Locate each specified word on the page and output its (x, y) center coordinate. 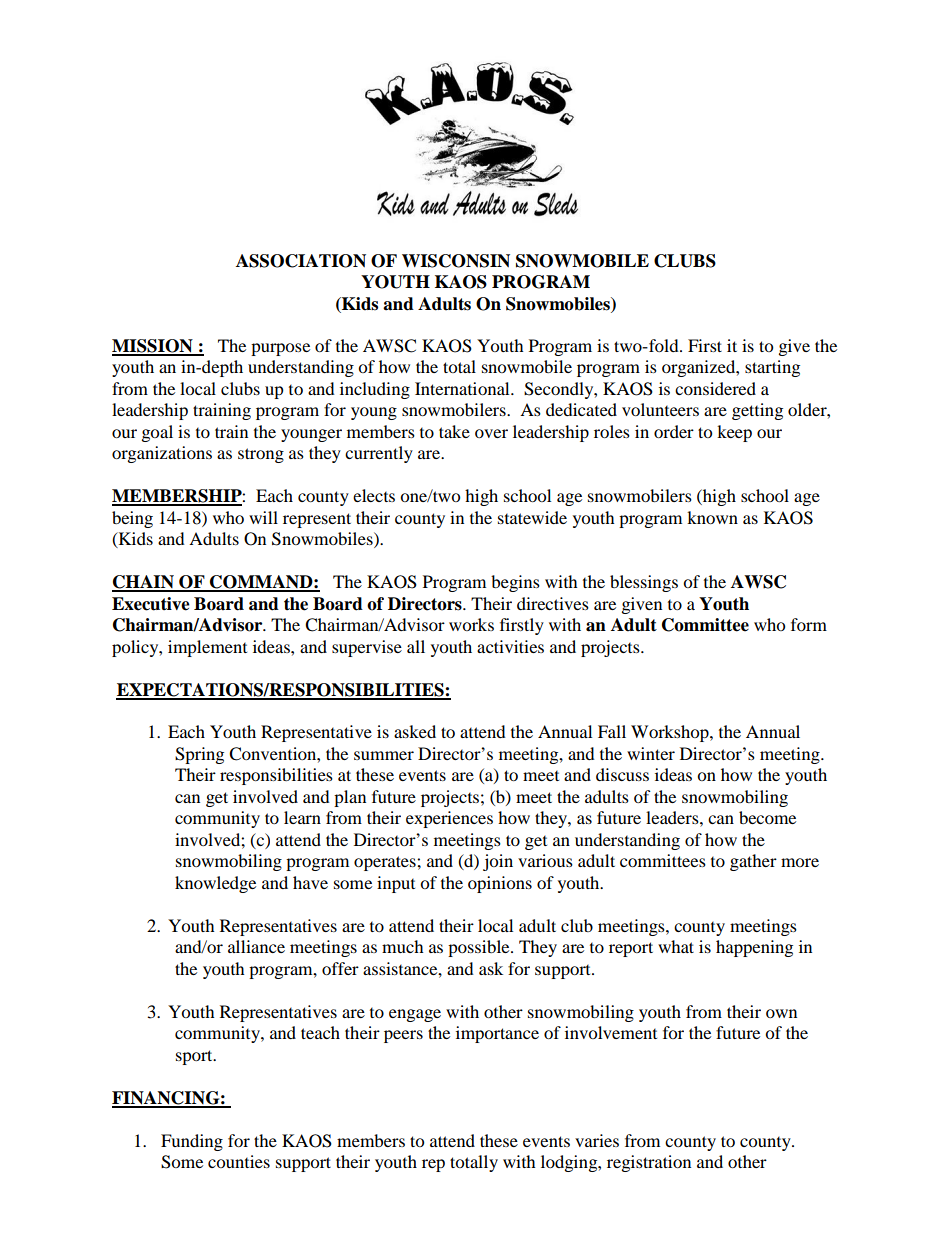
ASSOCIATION (301, 261)
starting (772, 368)
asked (415, 731)
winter (651, 753)
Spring (199, 755)
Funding (192, 1142)
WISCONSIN (456, 261)
